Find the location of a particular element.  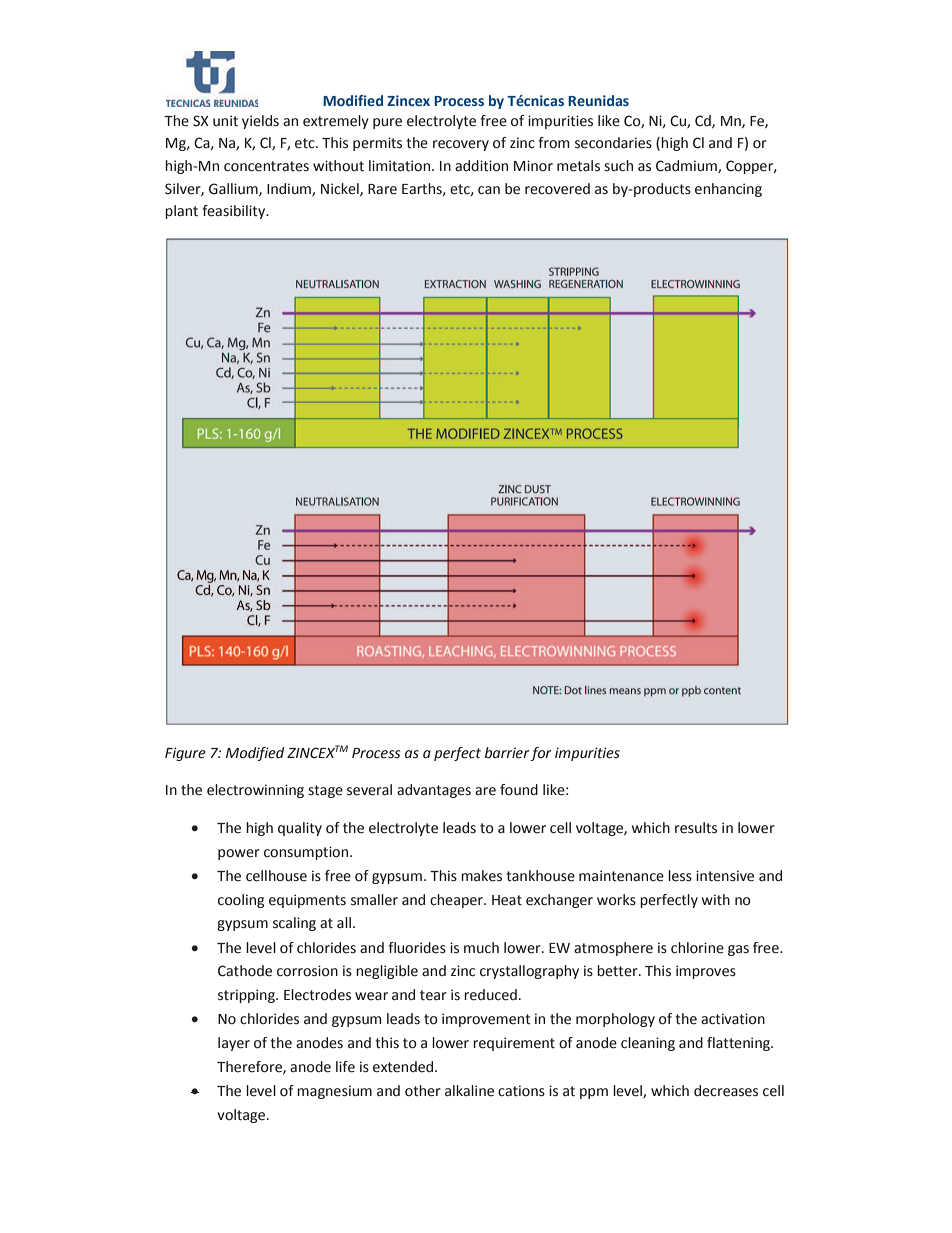

Figure is located at coordinates (185, 754).
